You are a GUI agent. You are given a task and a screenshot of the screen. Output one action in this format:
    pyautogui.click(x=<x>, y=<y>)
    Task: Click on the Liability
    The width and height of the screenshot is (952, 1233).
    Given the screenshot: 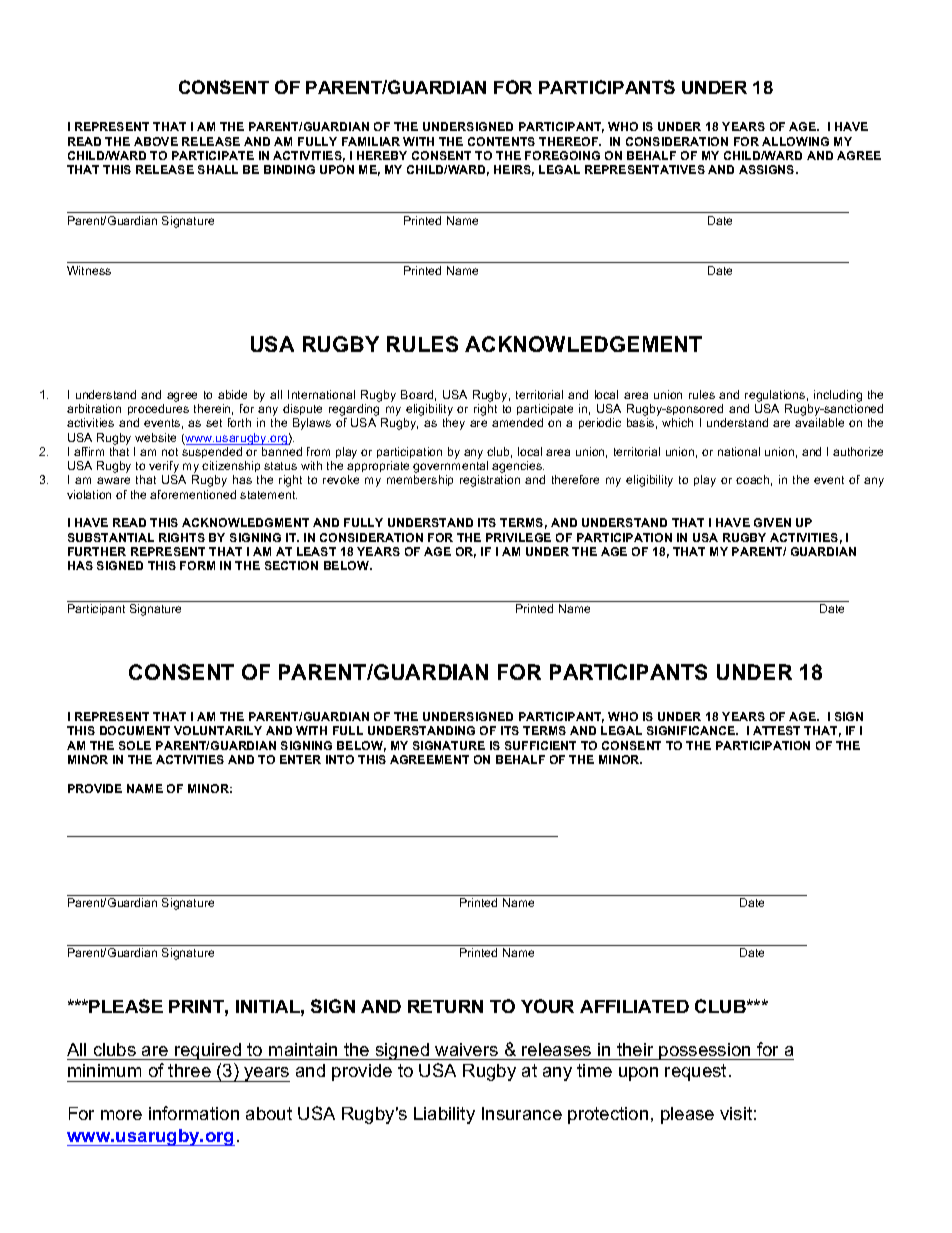 What is the action you would take?
    pyautogui.click(x=444, y=1115)
